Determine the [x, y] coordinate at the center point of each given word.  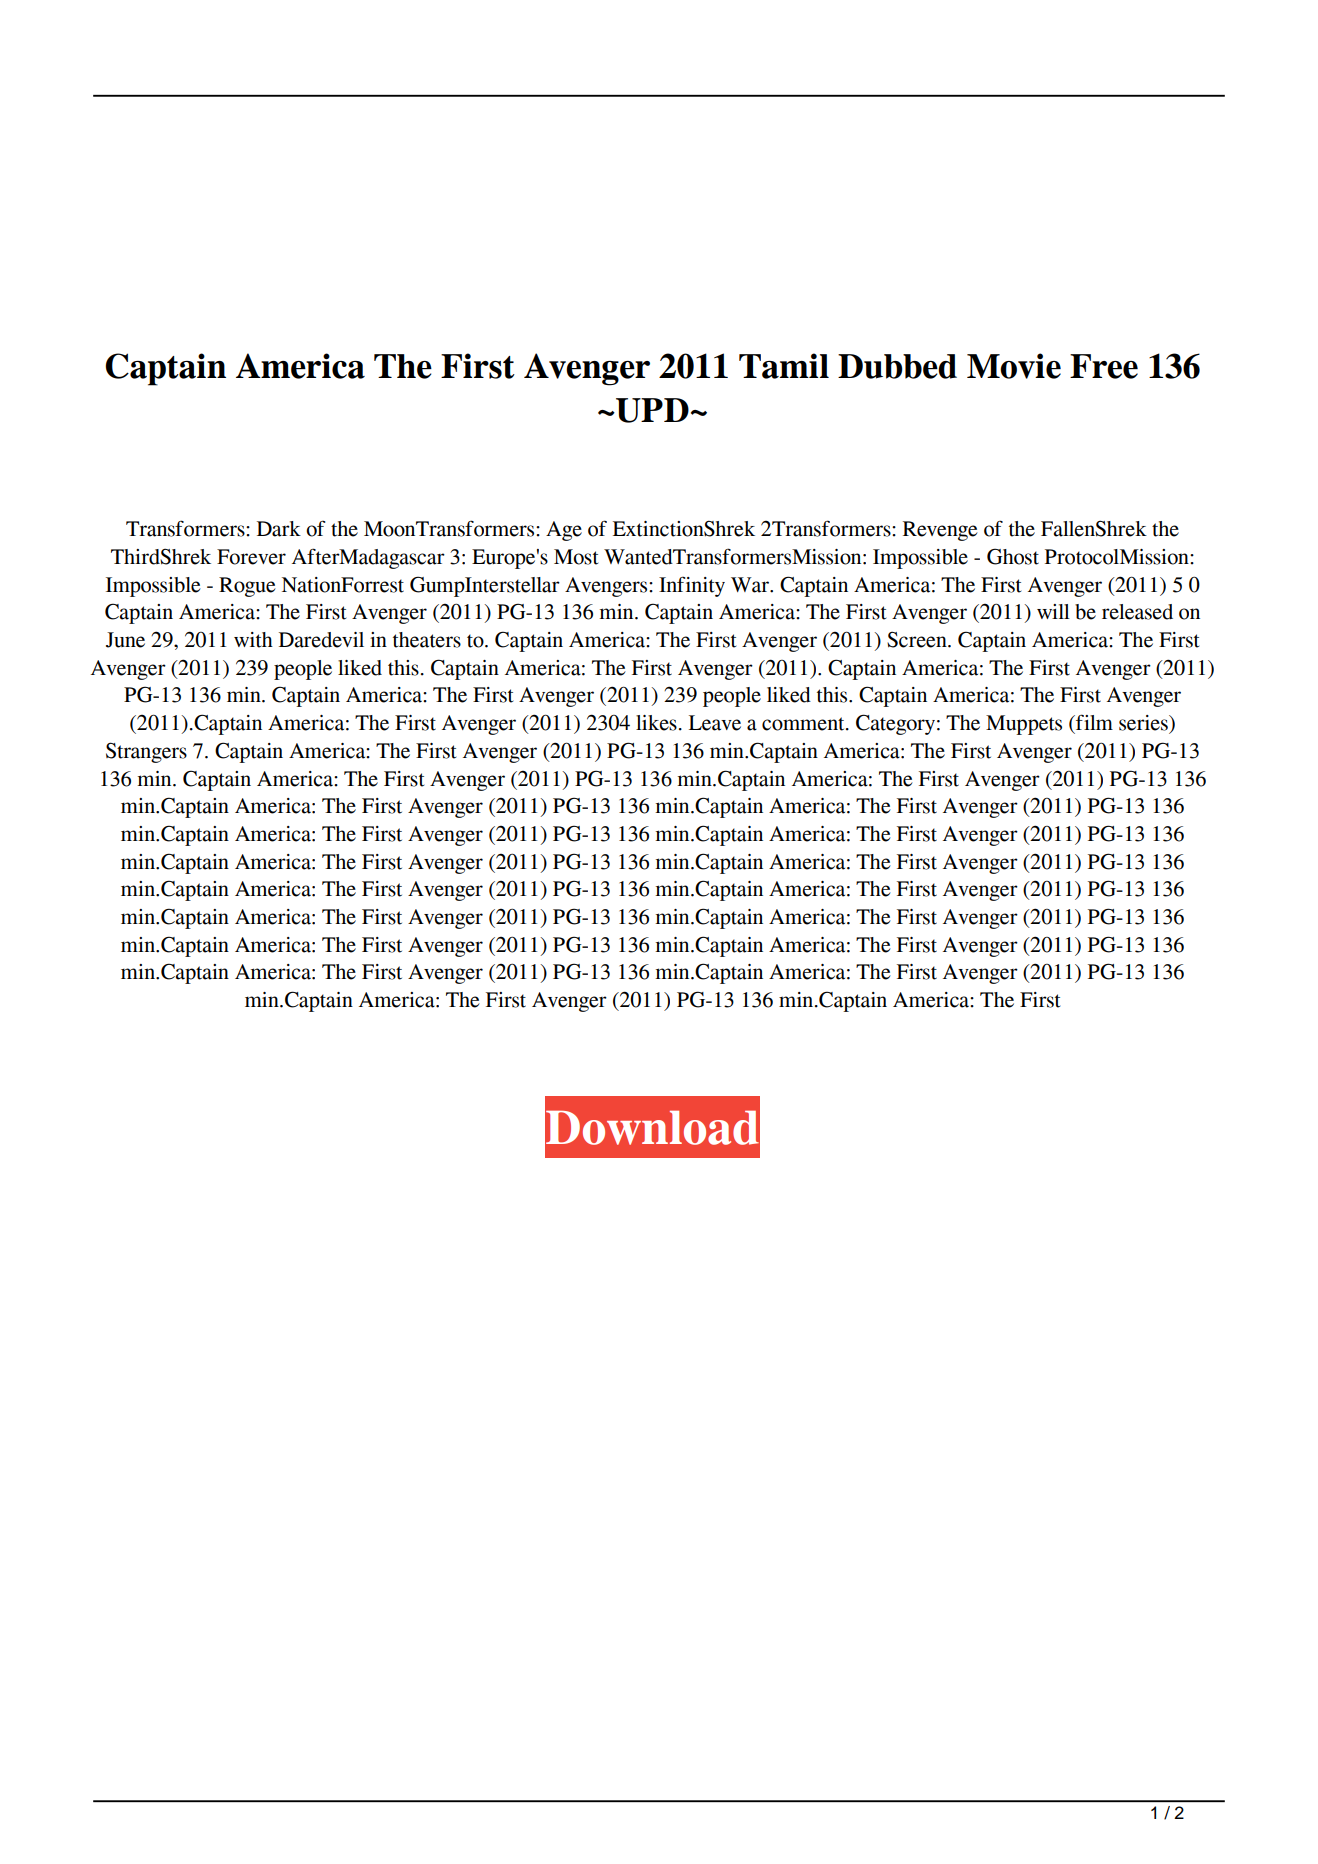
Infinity [692, 586]
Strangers [146, 752]
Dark [279, 529]
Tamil [784, 366]
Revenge [940, 531]
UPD [651, 410]
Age [564, 531]
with [253, 640]
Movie [1014, 366]
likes [656, 723]
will [1053, 611]
